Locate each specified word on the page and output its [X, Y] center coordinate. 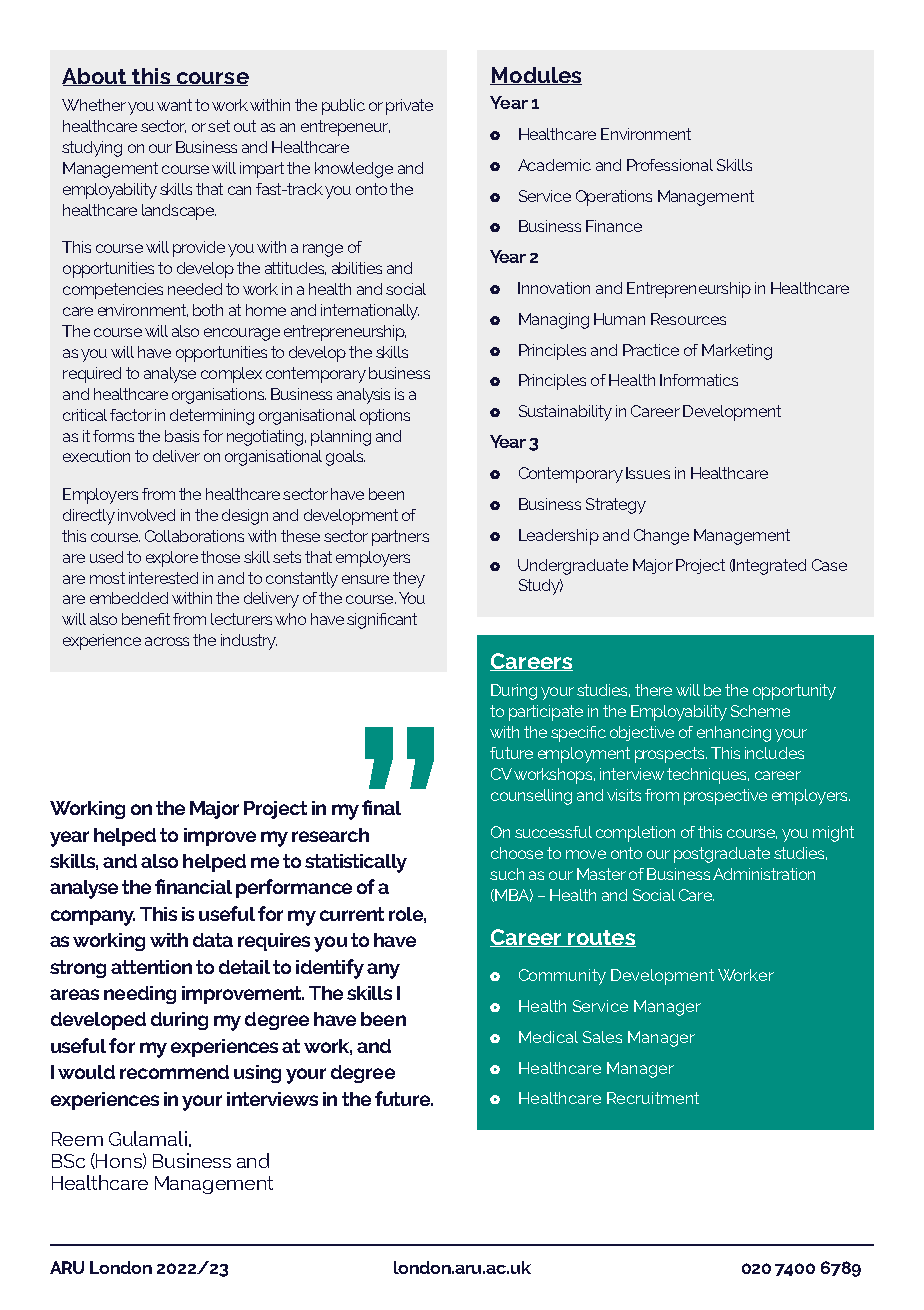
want [174, 105]
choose [517, 853]
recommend [174, 1072]
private [409, 107]
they [409, 580]
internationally [370, 312]
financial [193, 886]
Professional [670, 165]
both [208, 310]
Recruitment [653, 1098]
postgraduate [722, 855]
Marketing [737, 352]
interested [163, 578]
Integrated [769, 567]
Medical [548, 1037]
